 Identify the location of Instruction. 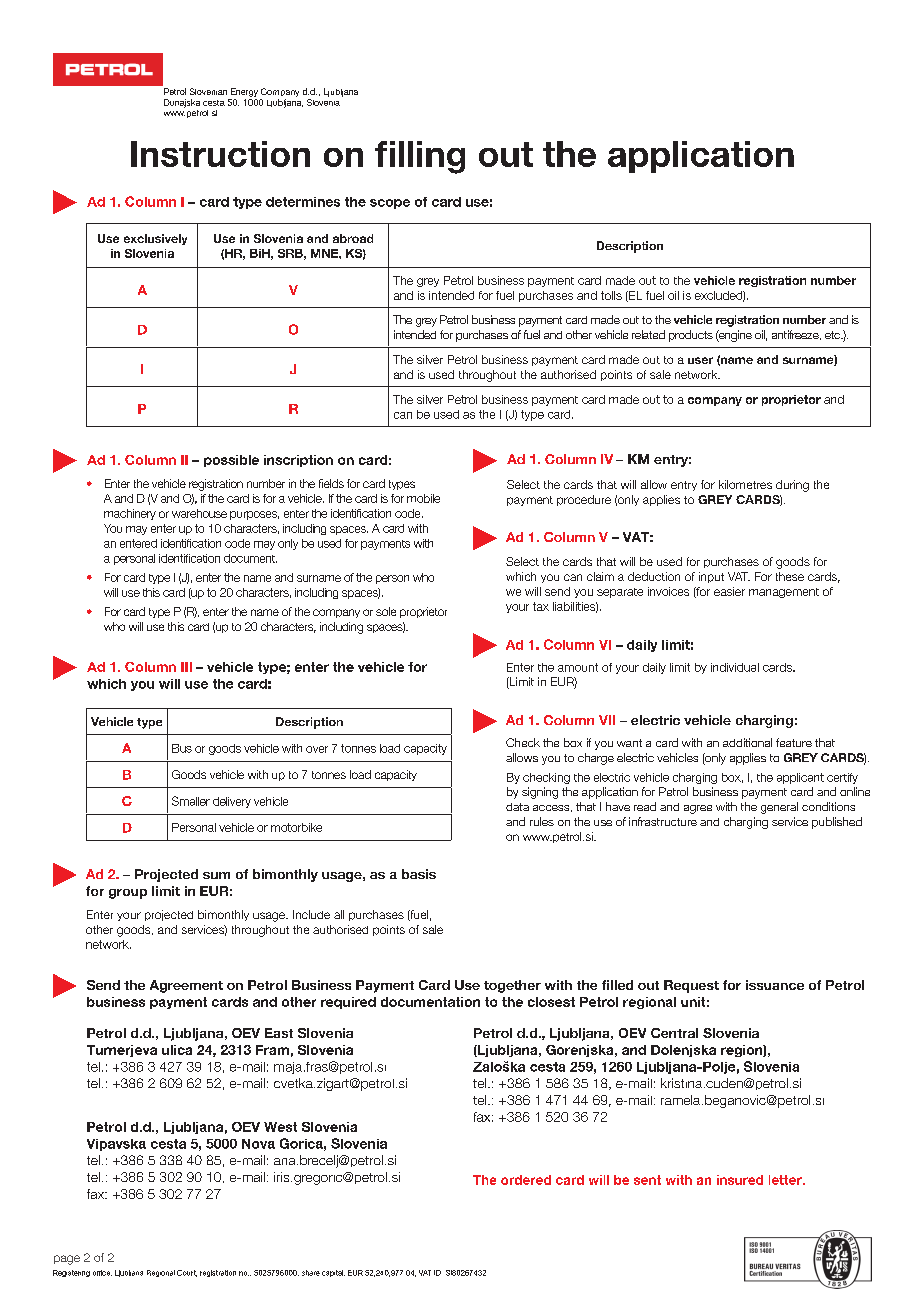
(220, 154).
